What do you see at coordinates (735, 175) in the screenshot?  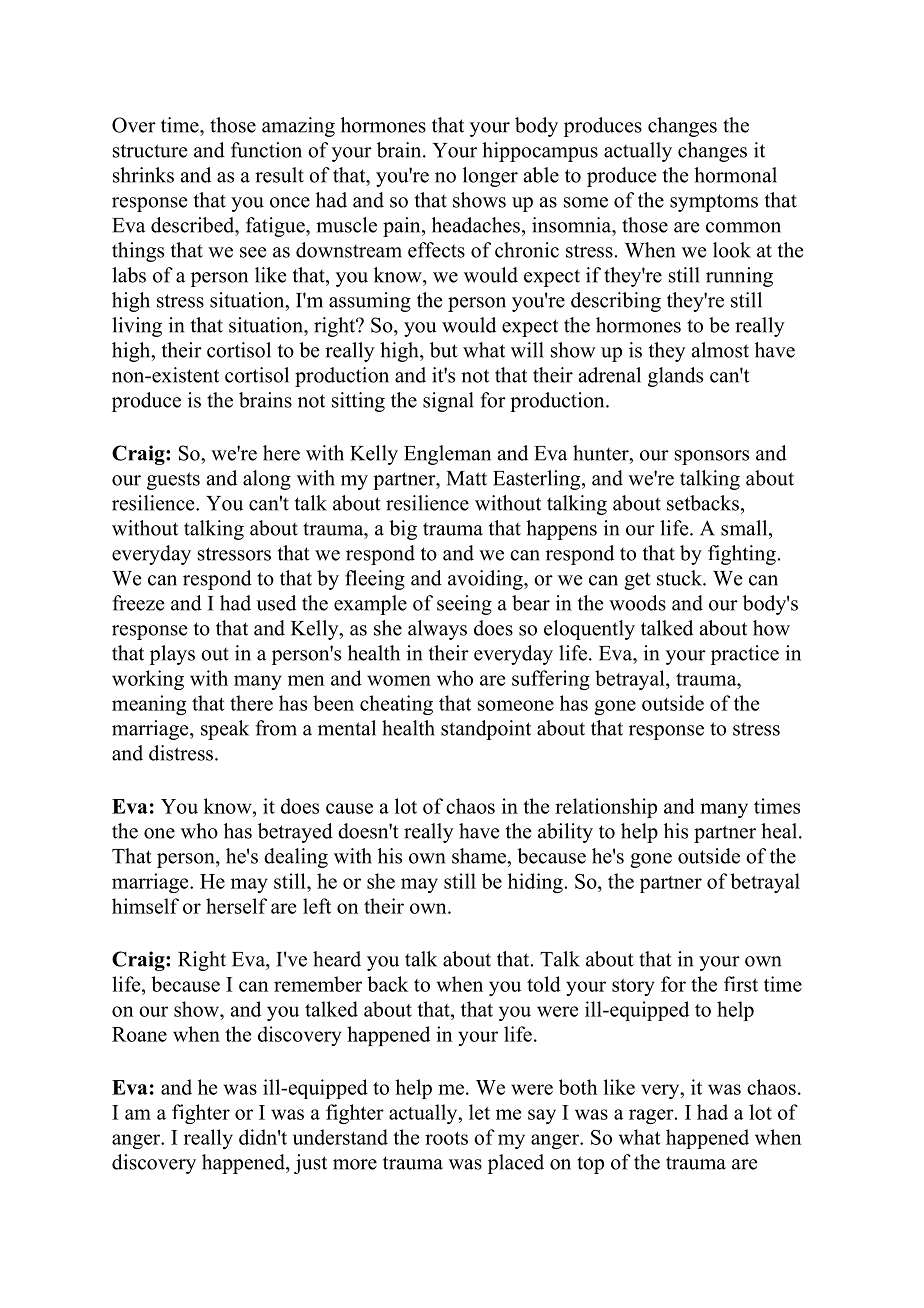 I see `hormonal` at bounding box center [735, 175].
